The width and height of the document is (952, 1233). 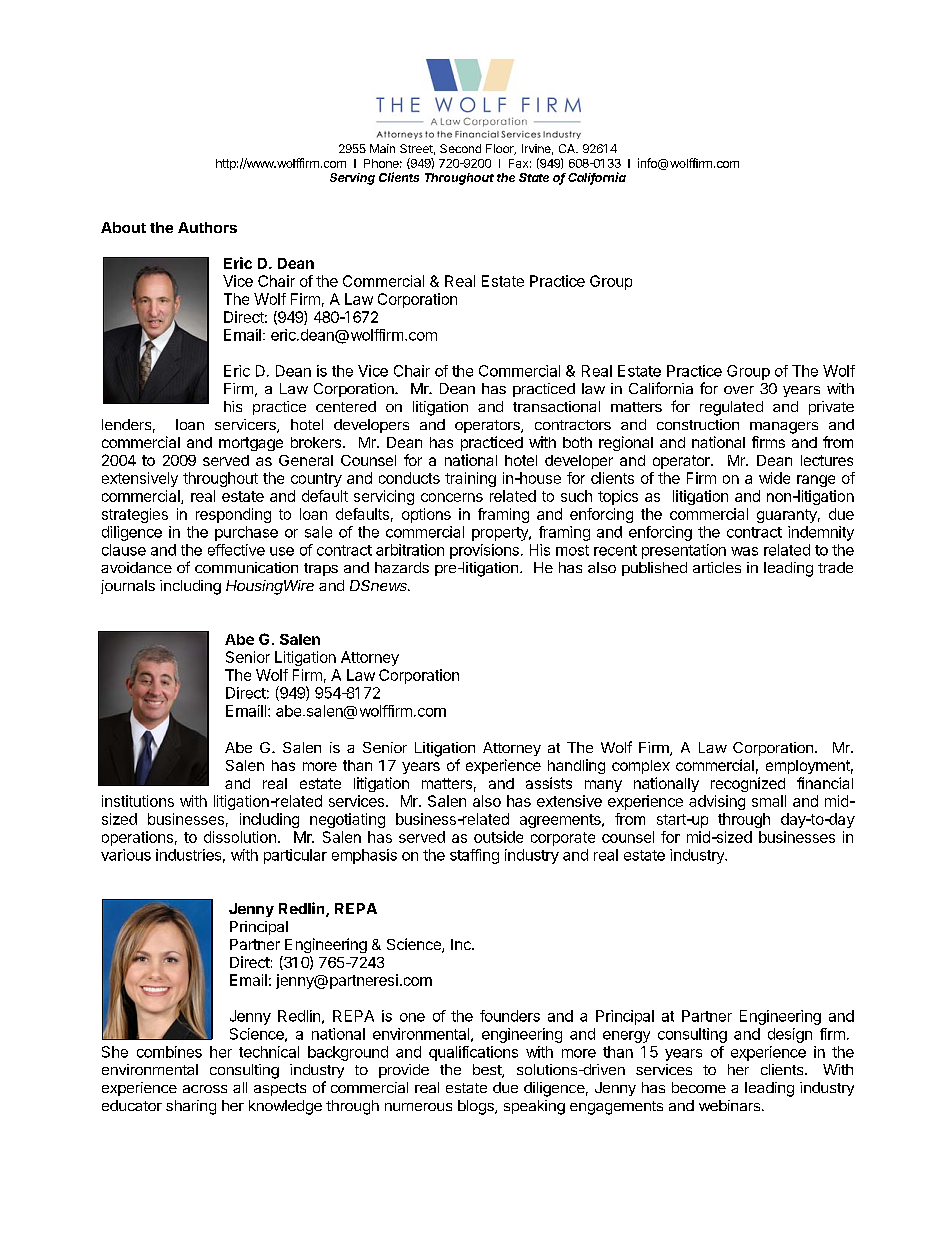 What do you see at coordinates (717, 567) in the document?
I see `articles` at bounding box center [717, 567].
